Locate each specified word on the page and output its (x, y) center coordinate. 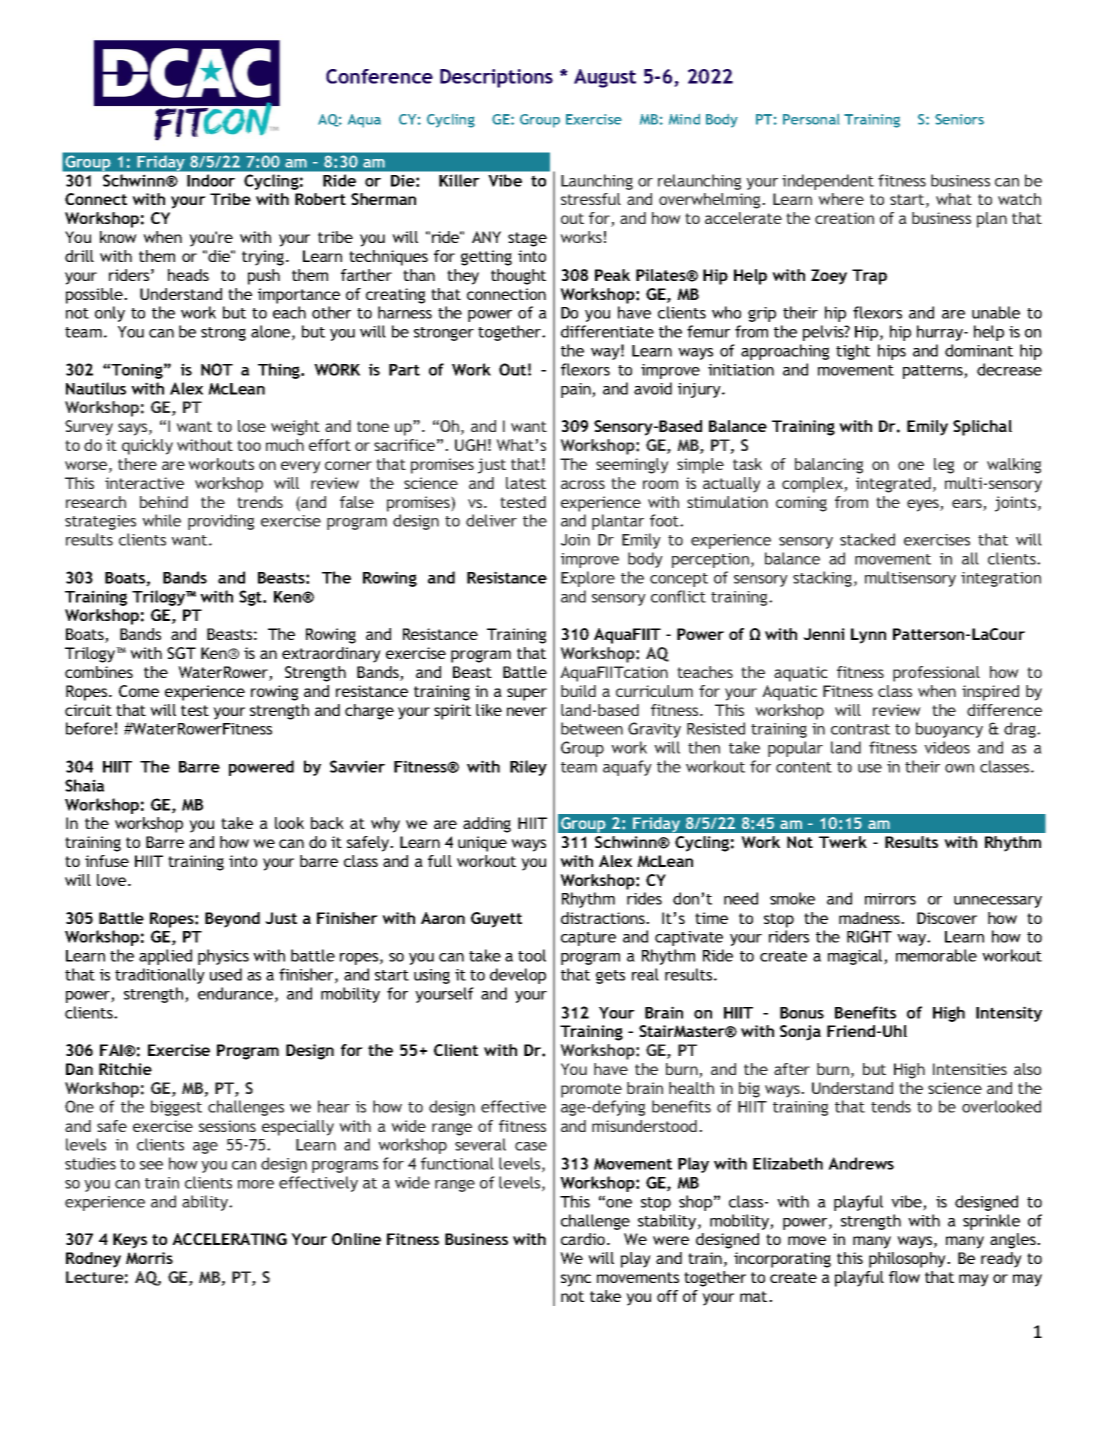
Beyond (232, 920)
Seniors (959, 119)
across (583, 484)
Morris (149, 1258)
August (605, 78)
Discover (947, 918)
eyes (924, 505)
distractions (604, 918)
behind (164, 502)
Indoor (211, 180)
